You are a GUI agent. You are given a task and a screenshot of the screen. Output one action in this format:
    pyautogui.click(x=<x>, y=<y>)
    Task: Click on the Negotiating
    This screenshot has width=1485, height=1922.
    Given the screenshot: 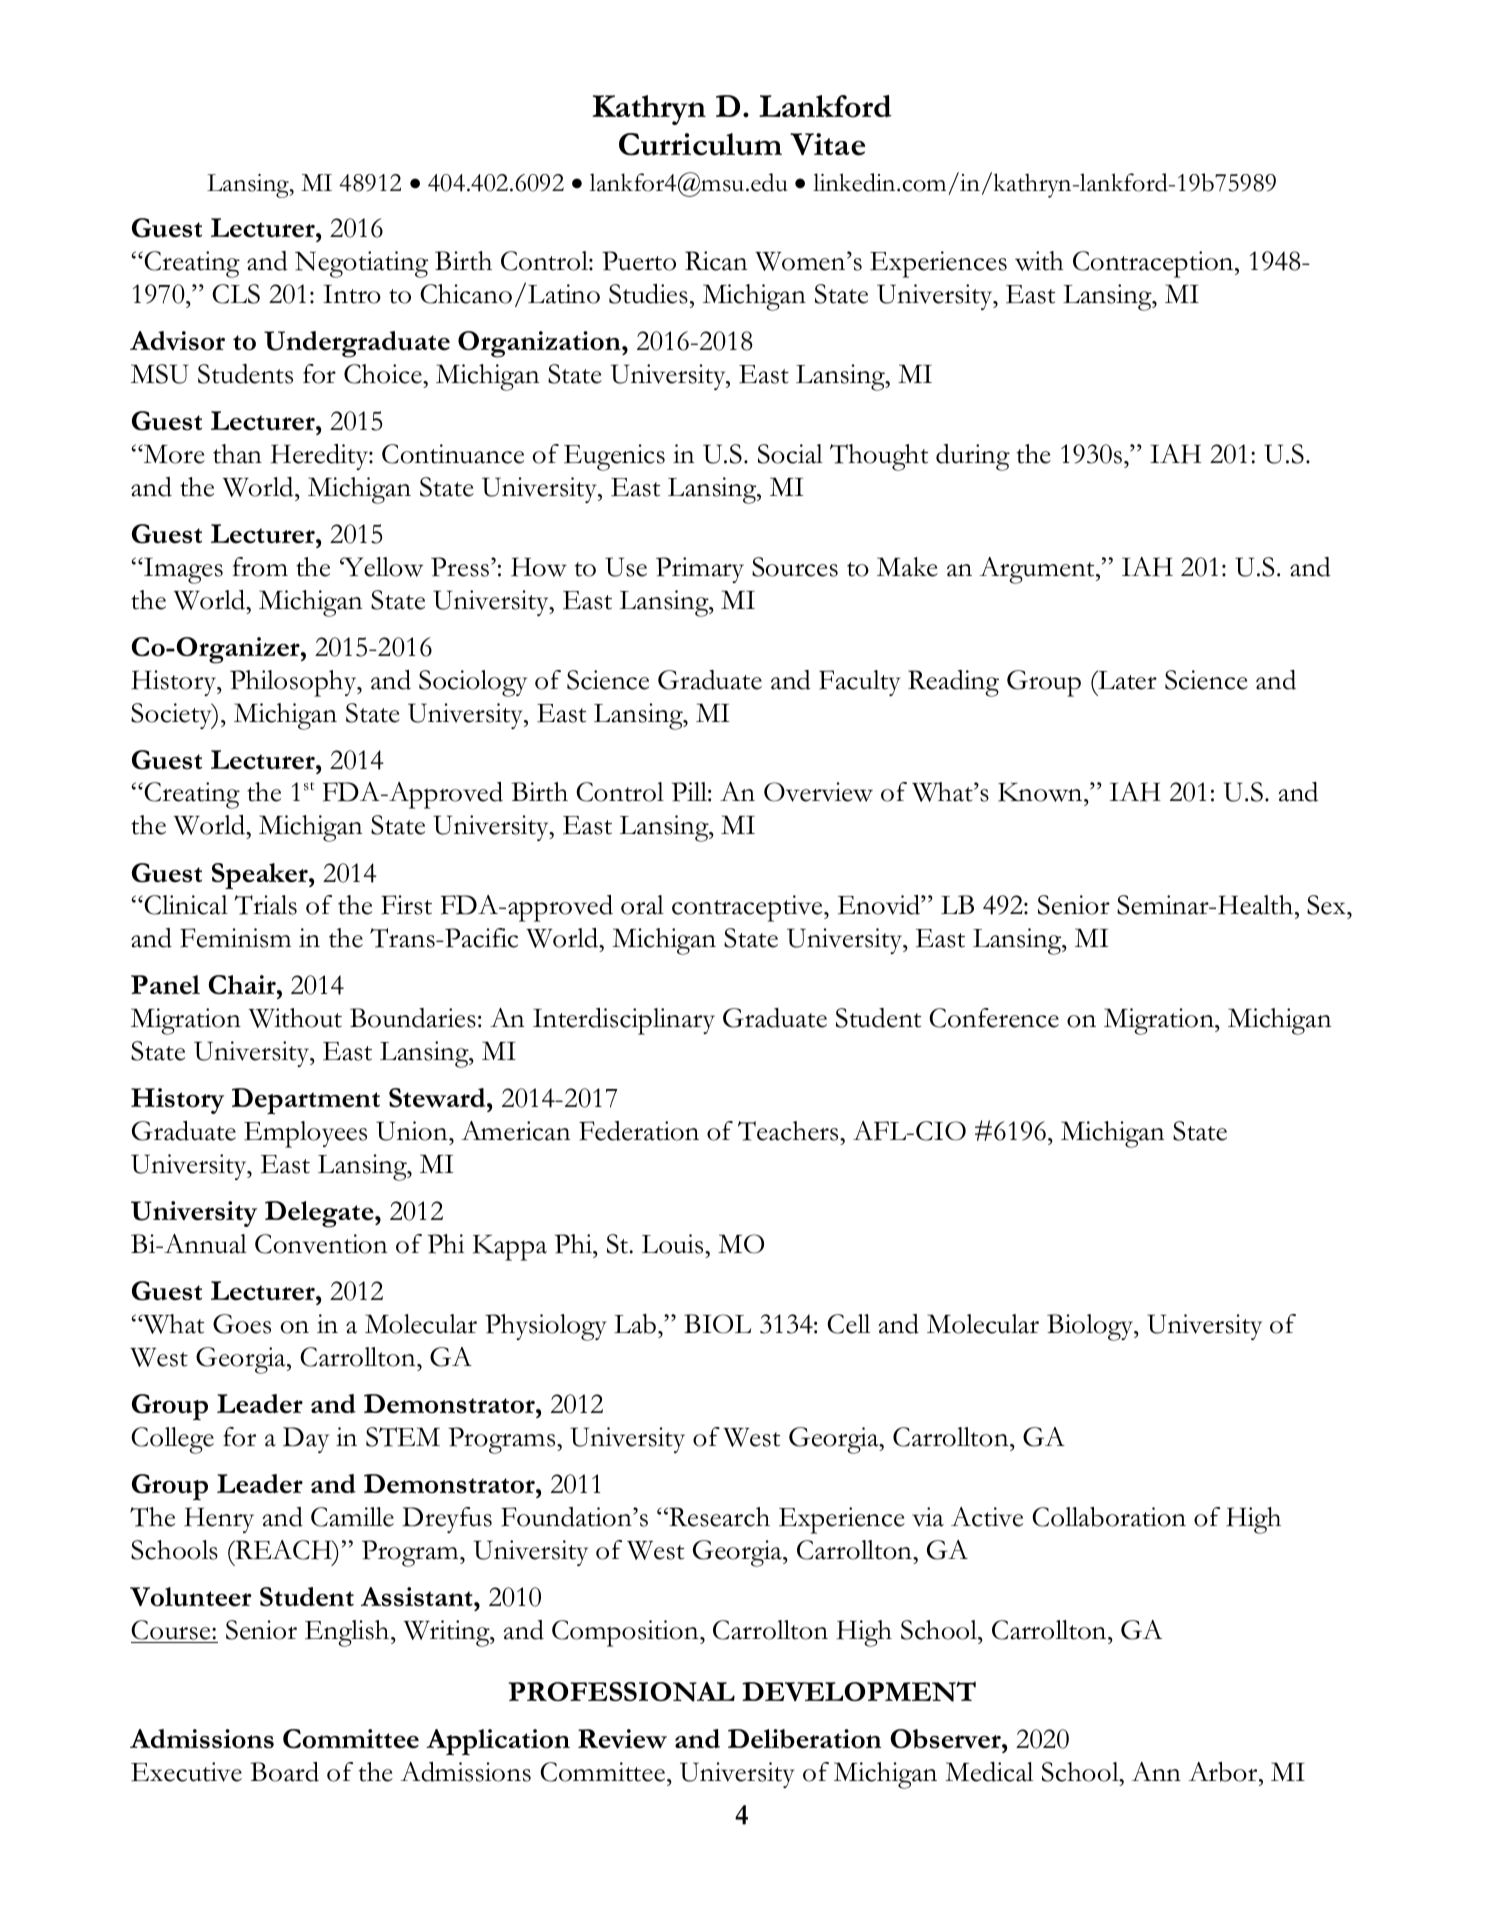 What is the action you would take?
    pyautogui.click(x=361, y=264)
